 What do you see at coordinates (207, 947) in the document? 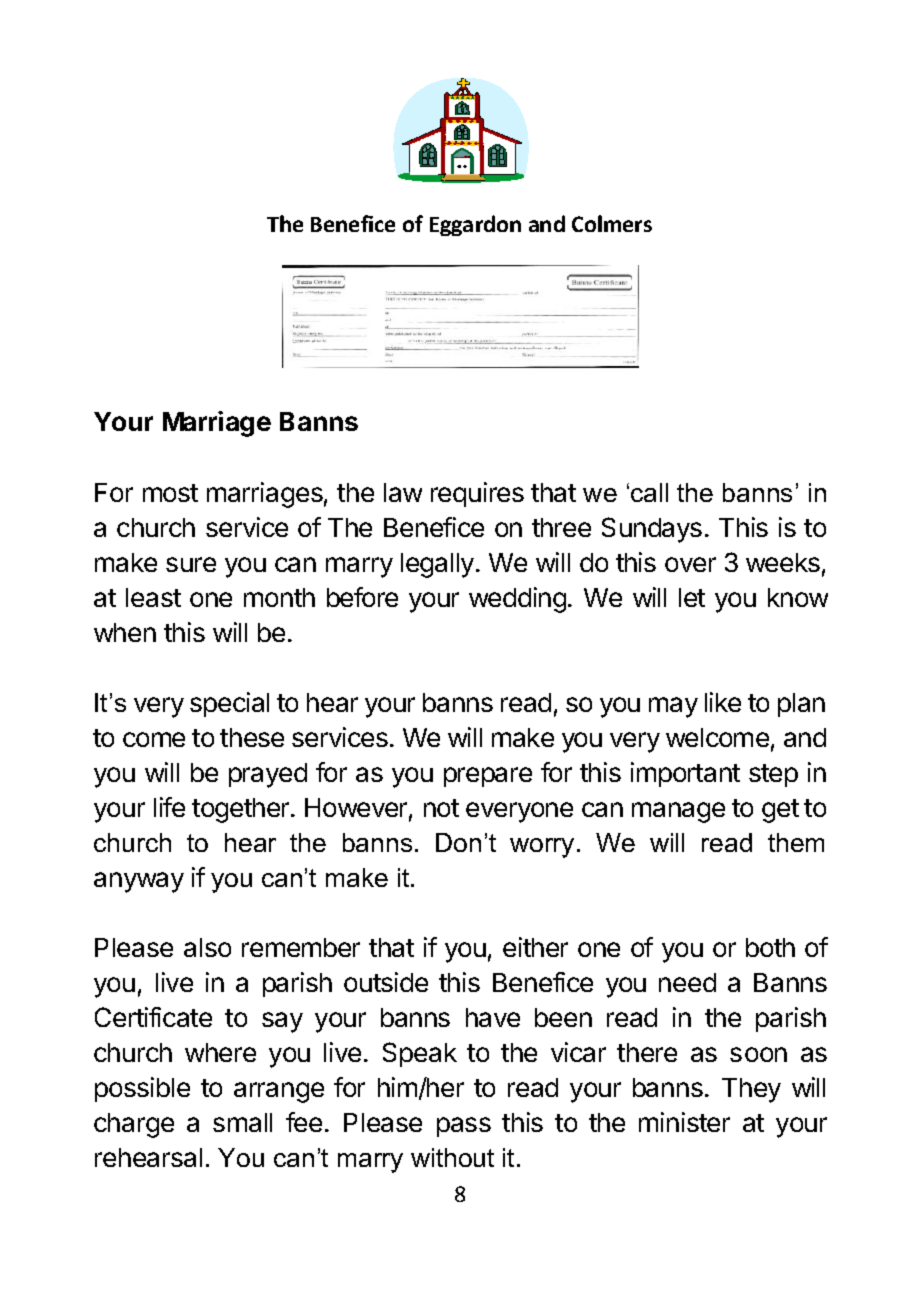
I see `also` at bounding box center [207, 947].
